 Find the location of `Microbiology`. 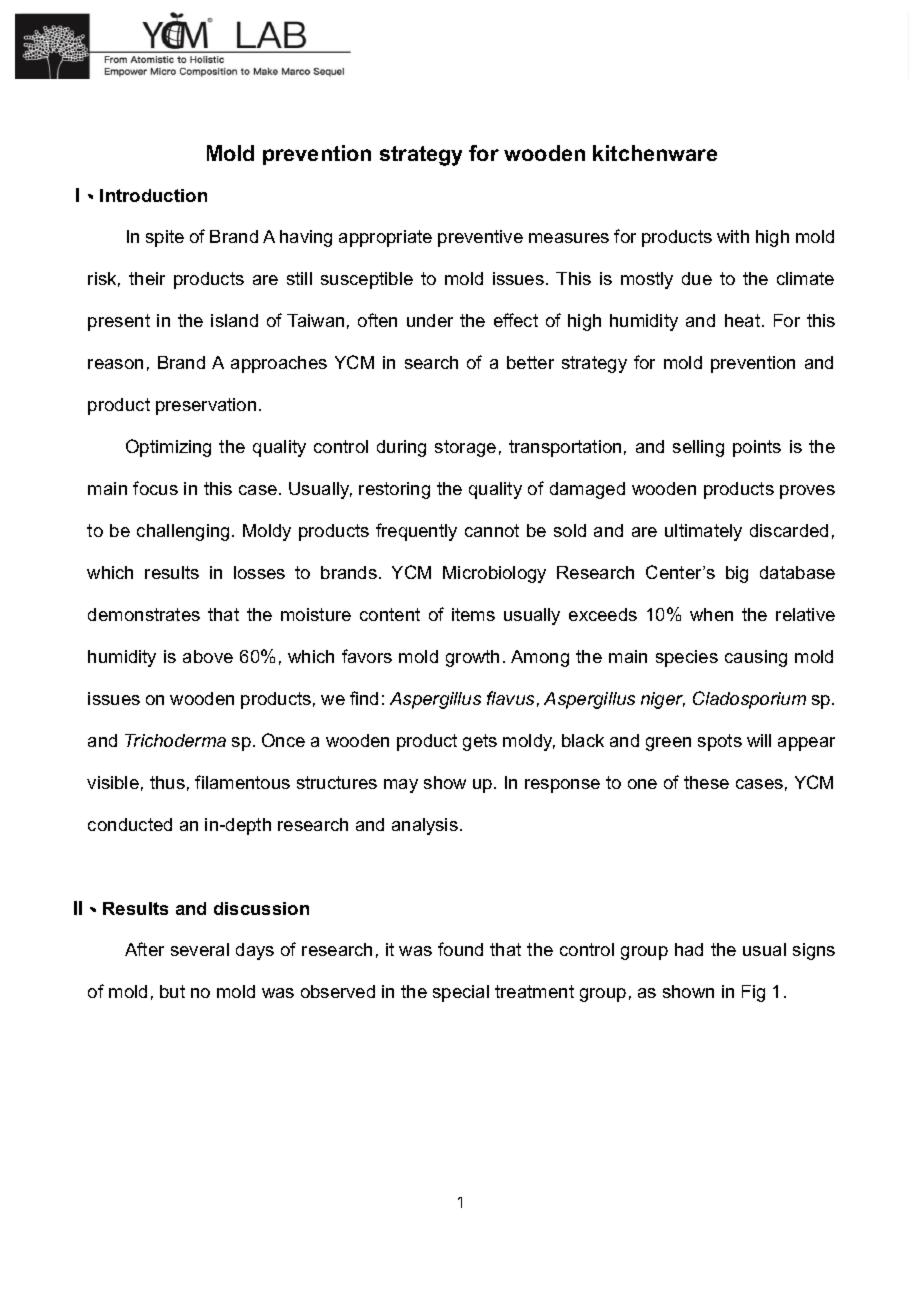

Microbiology is located at coordinates (494, 574).
